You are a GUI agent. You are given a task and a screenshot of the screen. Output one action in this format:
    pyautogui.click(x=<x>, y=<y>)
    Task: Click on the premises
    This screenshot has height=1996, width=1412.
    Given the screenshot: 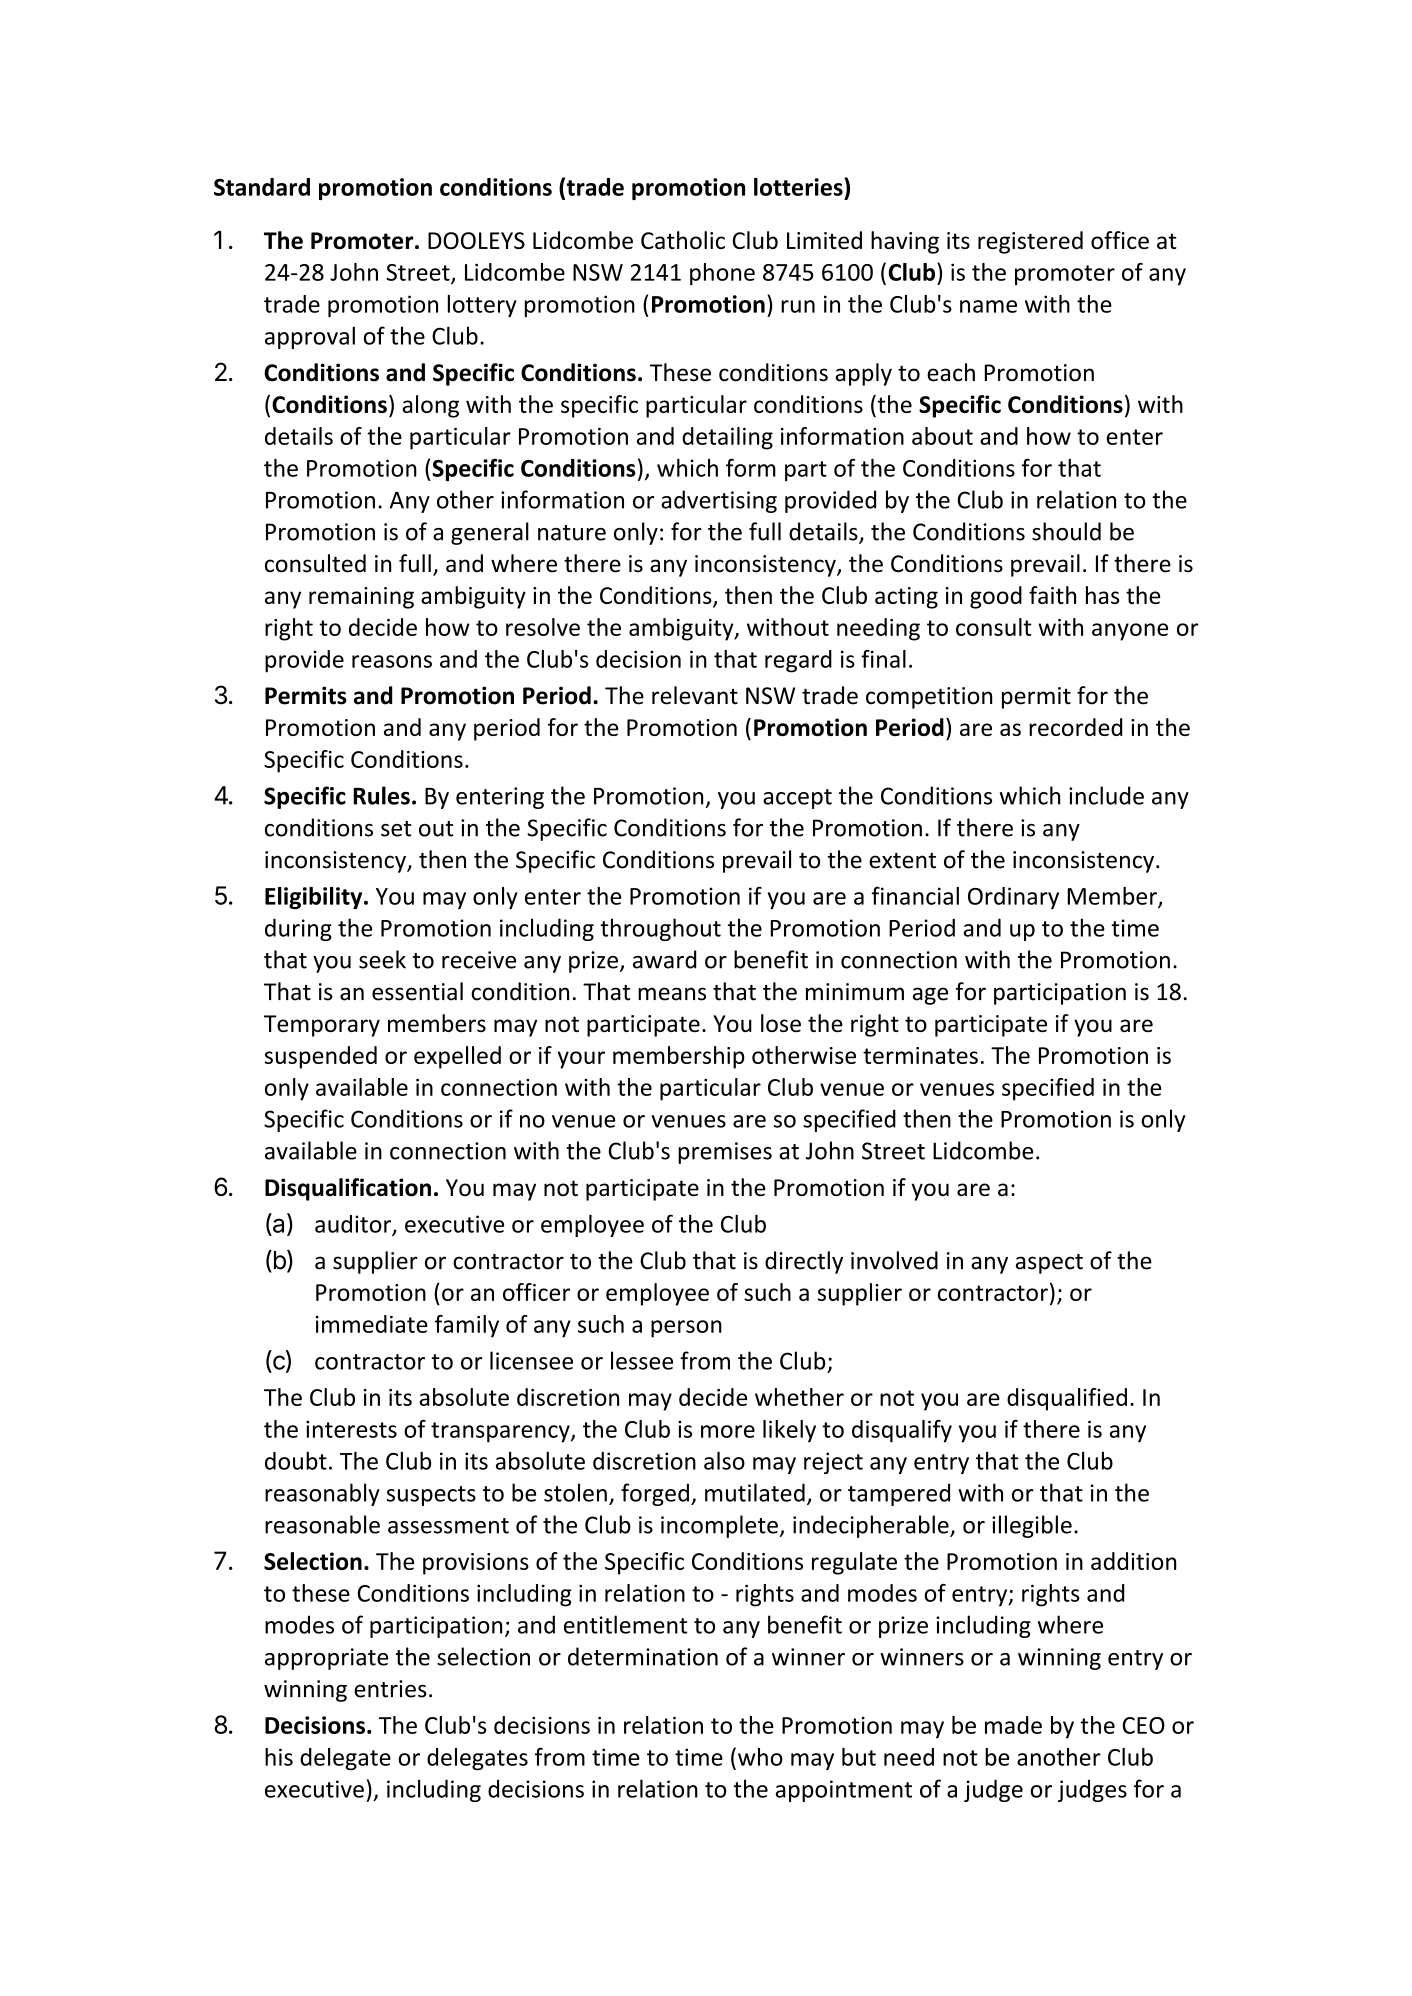 What is the action you would take?
    pyautogui.click(x=725, y=1153)
